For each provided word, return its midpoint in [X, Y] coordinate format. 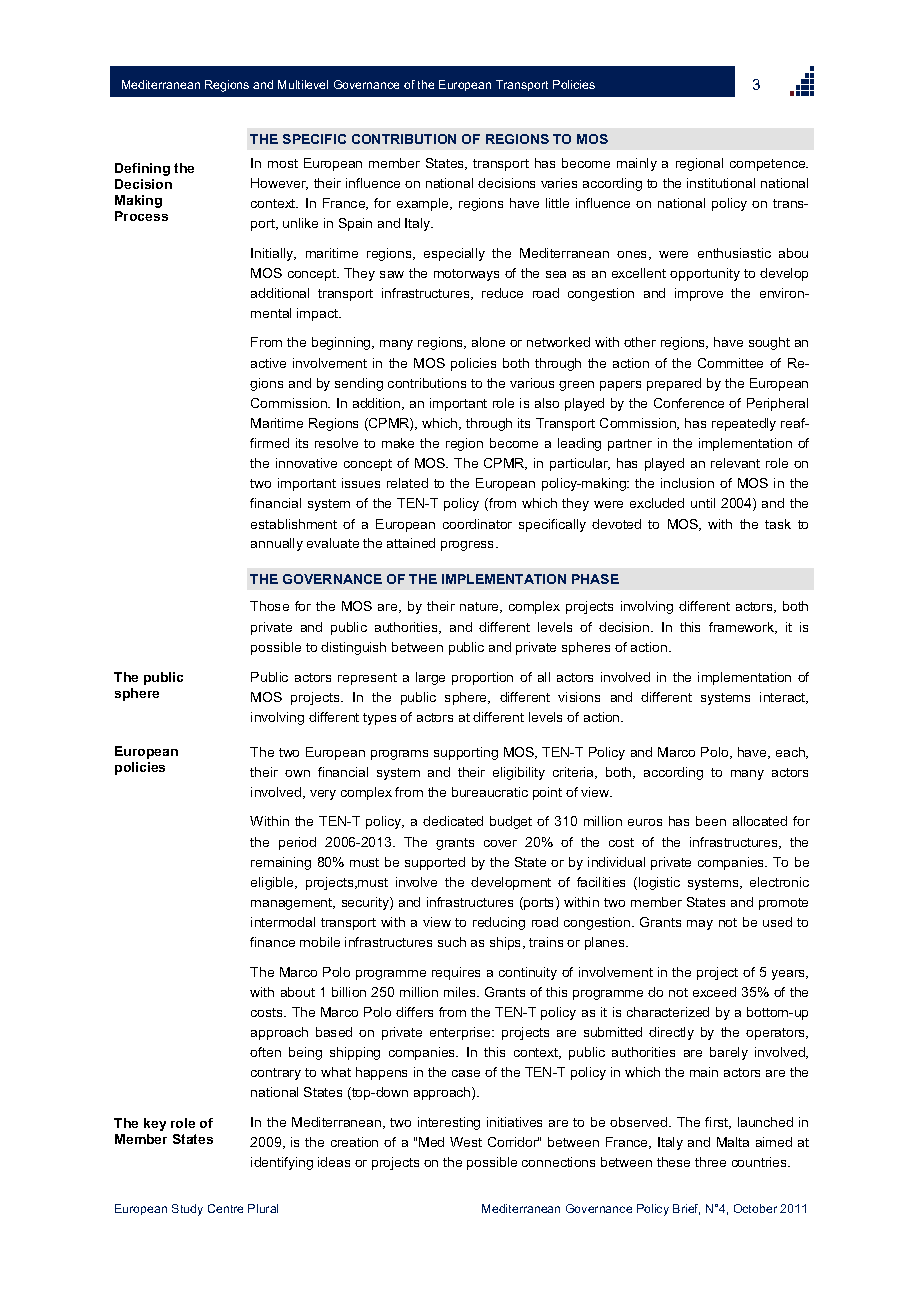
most [283, 163]
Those [269, 606]
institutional [721, 183]
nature [480, 607]
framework [743, 628]
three [710, 1162]
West [466, 1142]
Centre [225, 1208]
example [424, 204]
